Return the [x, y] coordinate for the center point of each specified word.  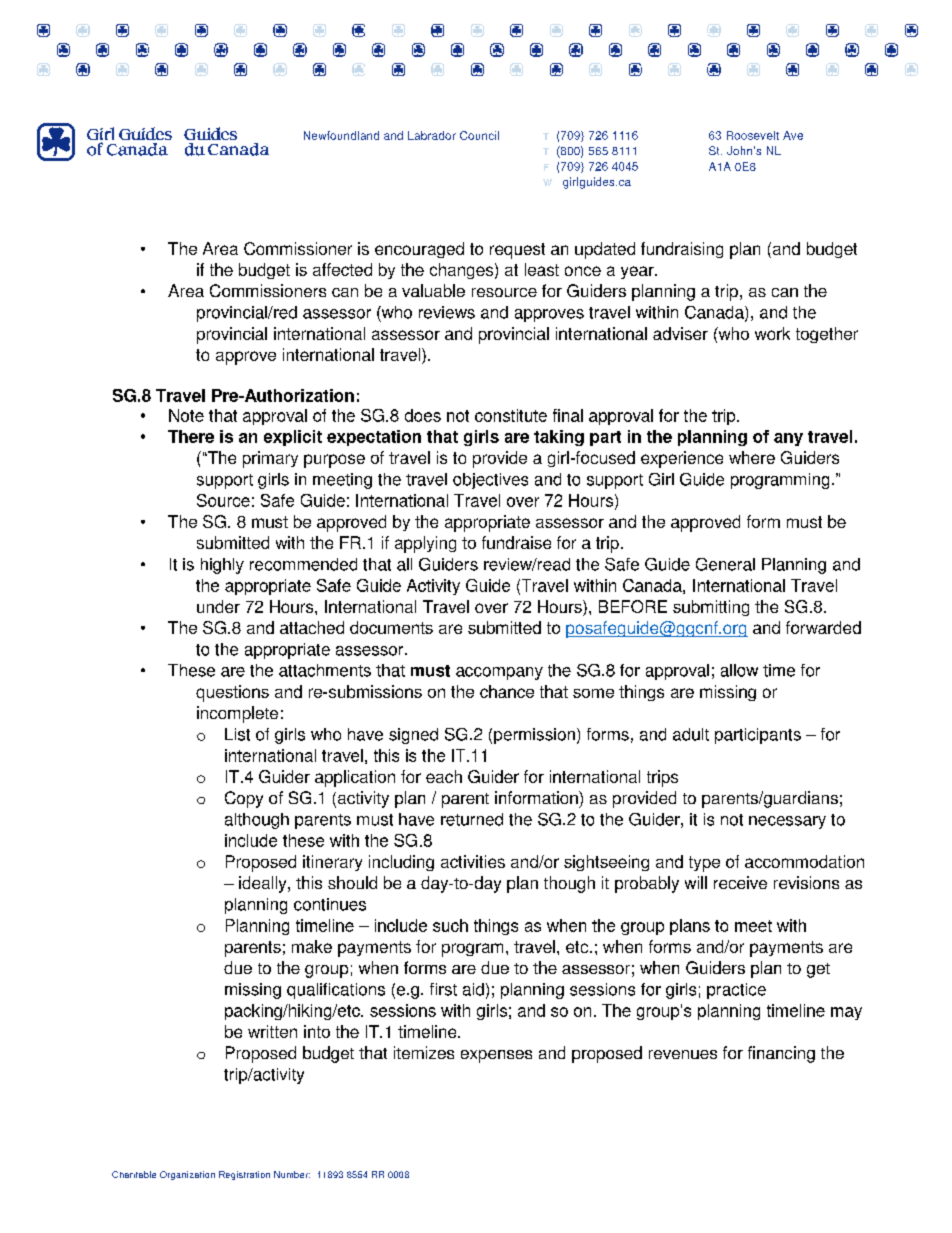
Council [479, 135]
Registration [244, 1175]
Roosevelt [753, 135]
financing [781, 1054]
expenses [496, 1056]
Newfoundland [341, 135]
